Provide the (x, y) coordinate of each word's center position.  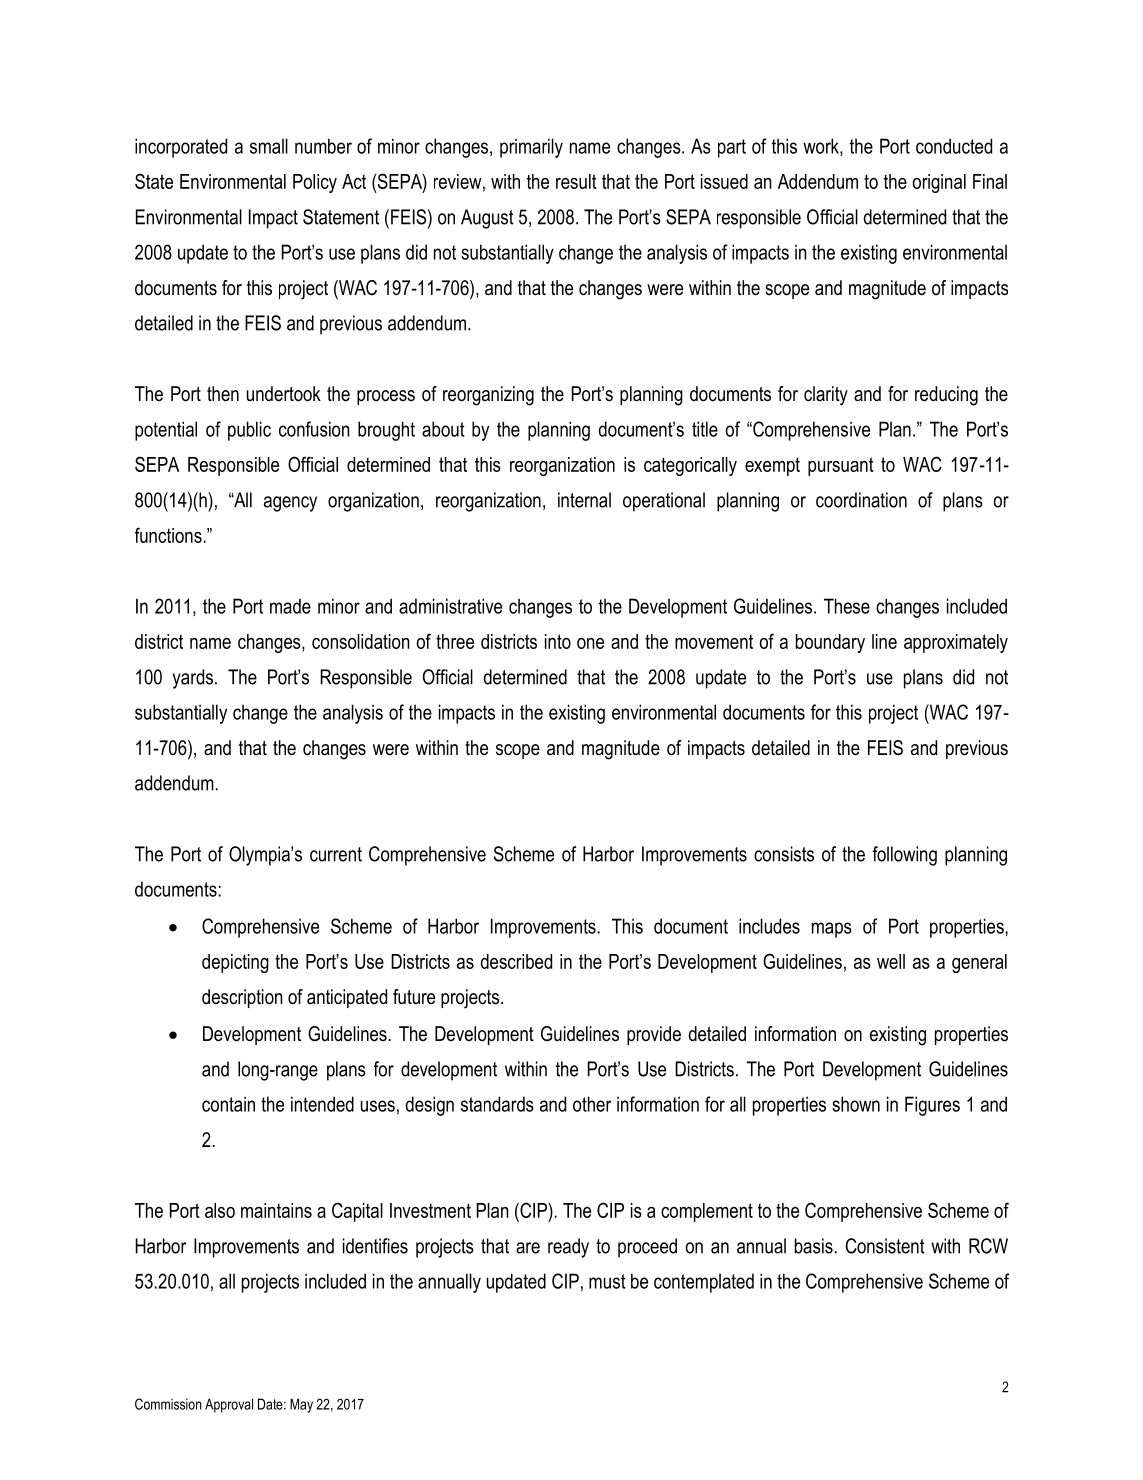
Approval (229, 1405)
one (590, 643)
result (576, 181)
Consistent (885, 1246)
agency (290, 504)
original (939, 183)
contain (228, 1104)
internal (584, 500)
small (269, 146)
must (607, 1281)
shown (856, 1104)
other (592, 1104)
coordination (861, 500)
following (904, 856)
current (336, 854)
